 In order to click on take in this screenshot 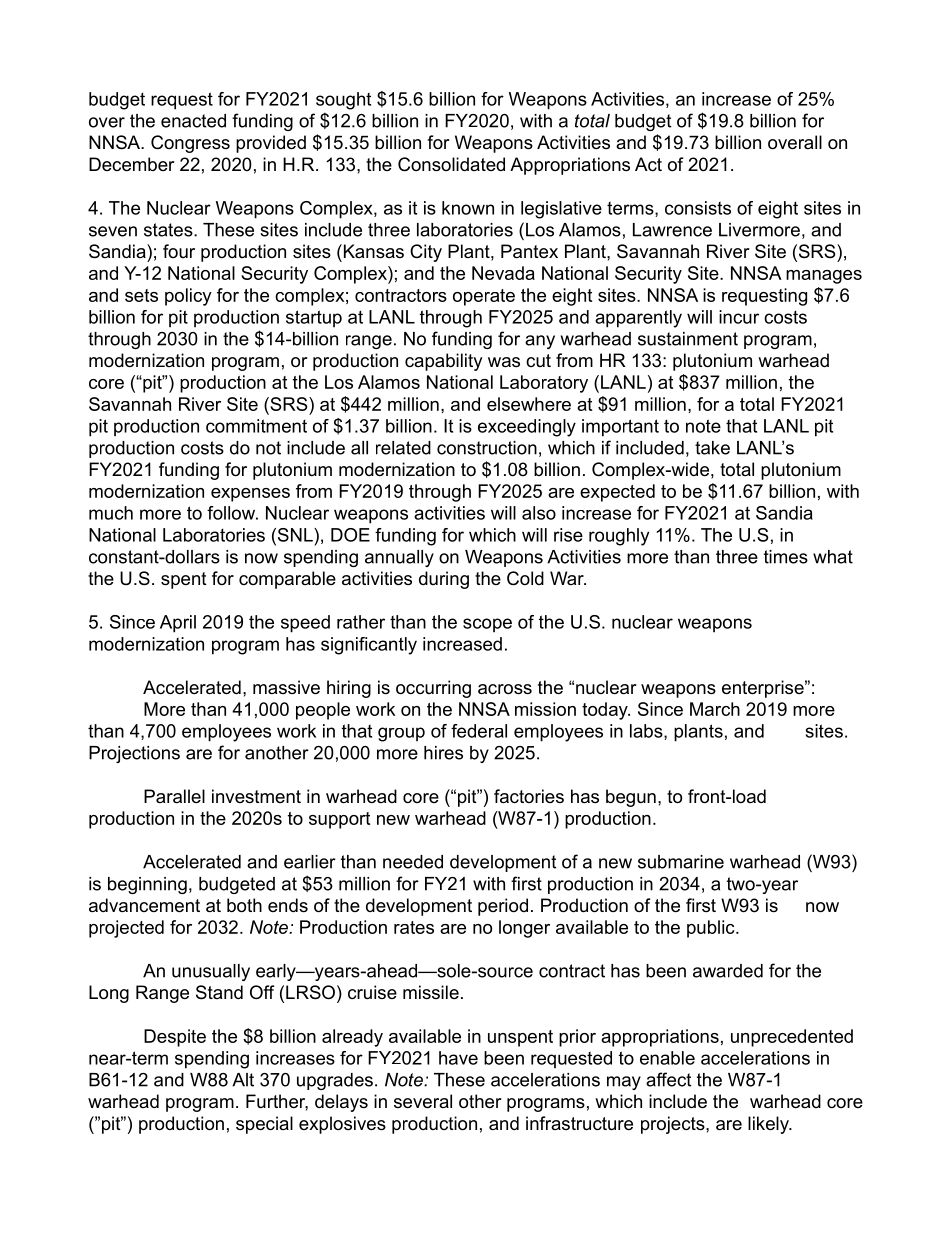, I will do `click(712, 448)`.
